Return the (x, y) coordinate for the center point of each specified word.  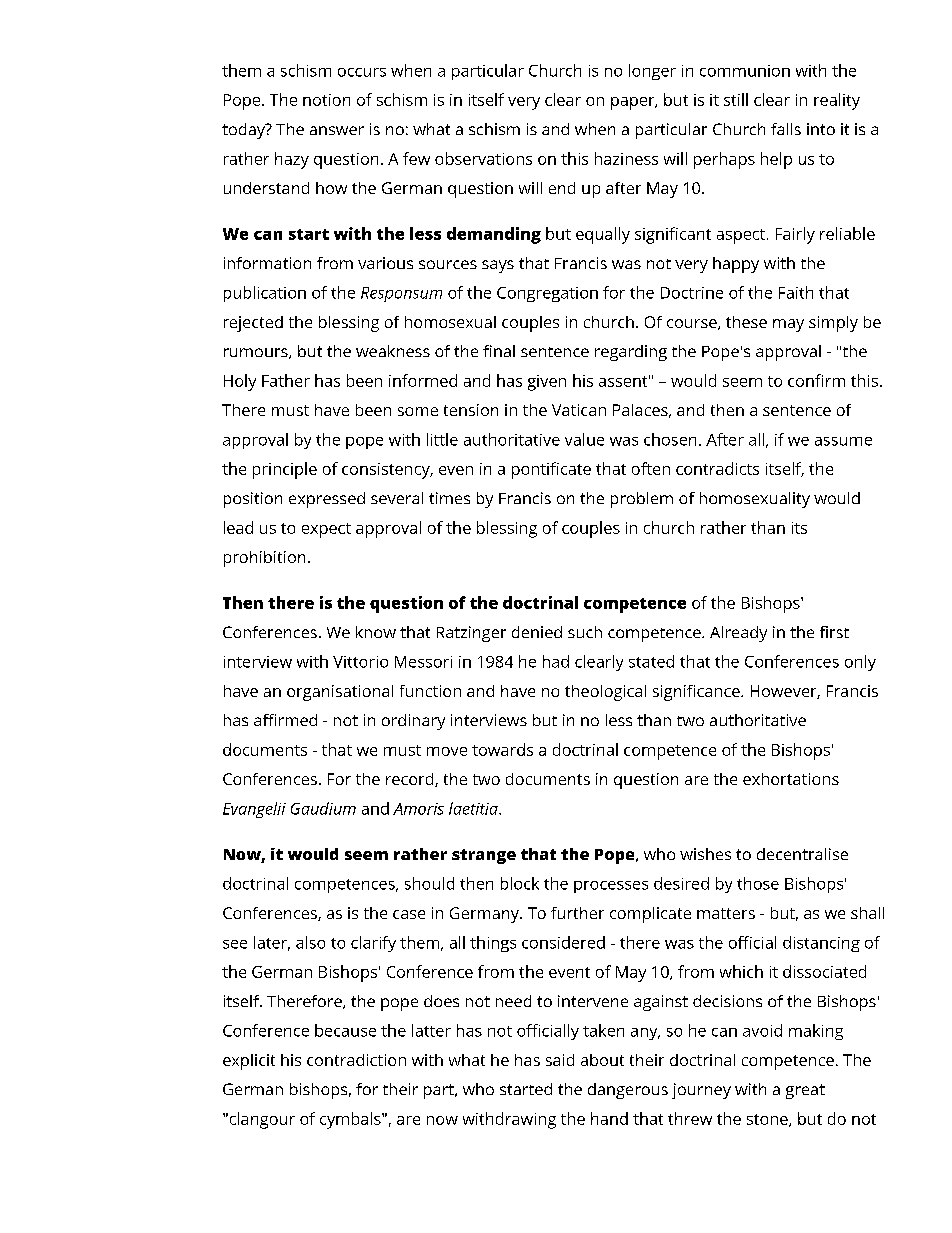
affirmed (285, 720)
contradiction (356, 1060)
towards (502, 749)
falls (786, 129)
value (584, 439)
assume (843, 441)
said (560, 1060)
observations (483, 158)
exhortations (791, 779)
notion (326, 100)
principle (285, 470)
